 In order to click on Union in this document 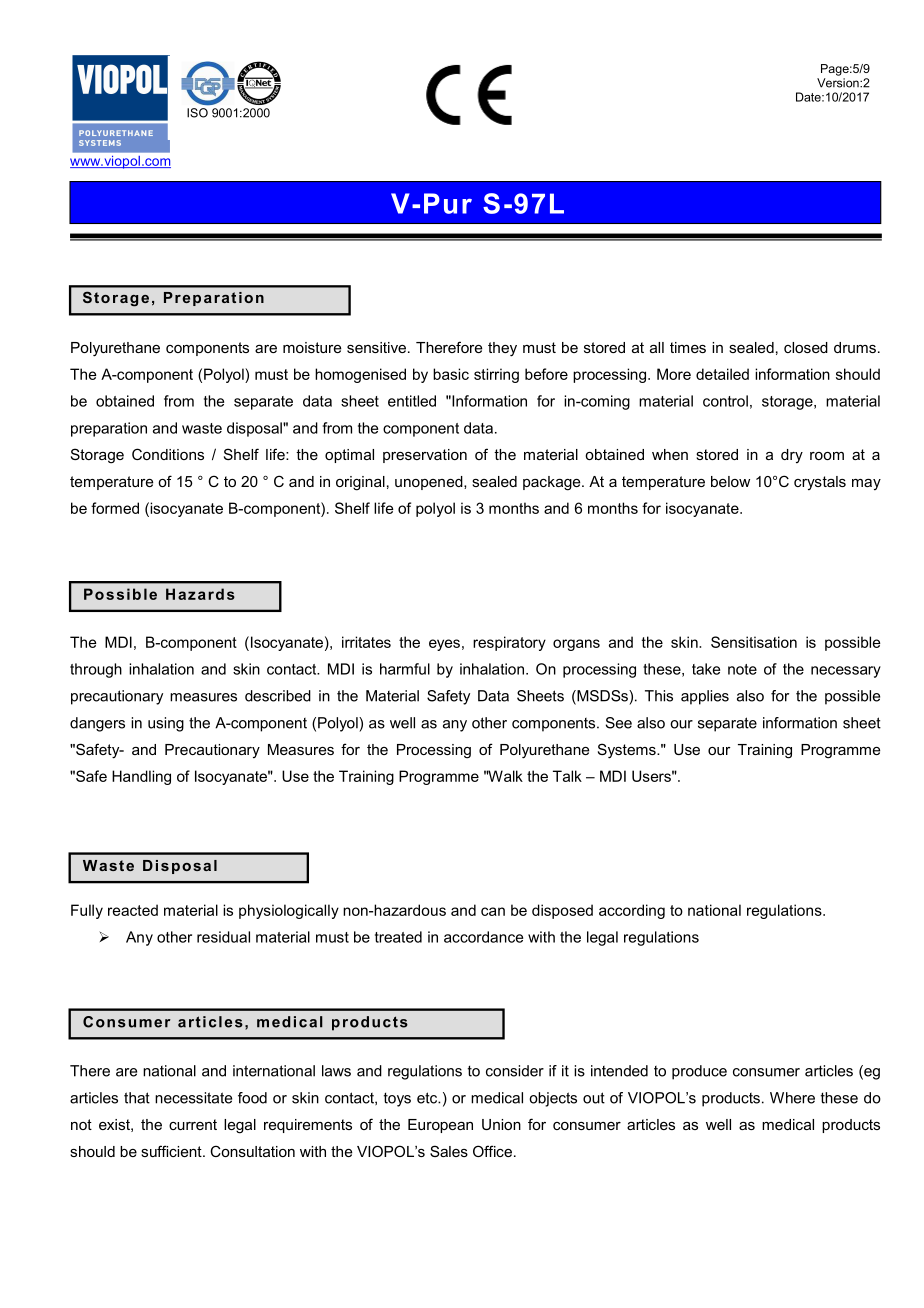, I will do `click(501, 1124)`.
